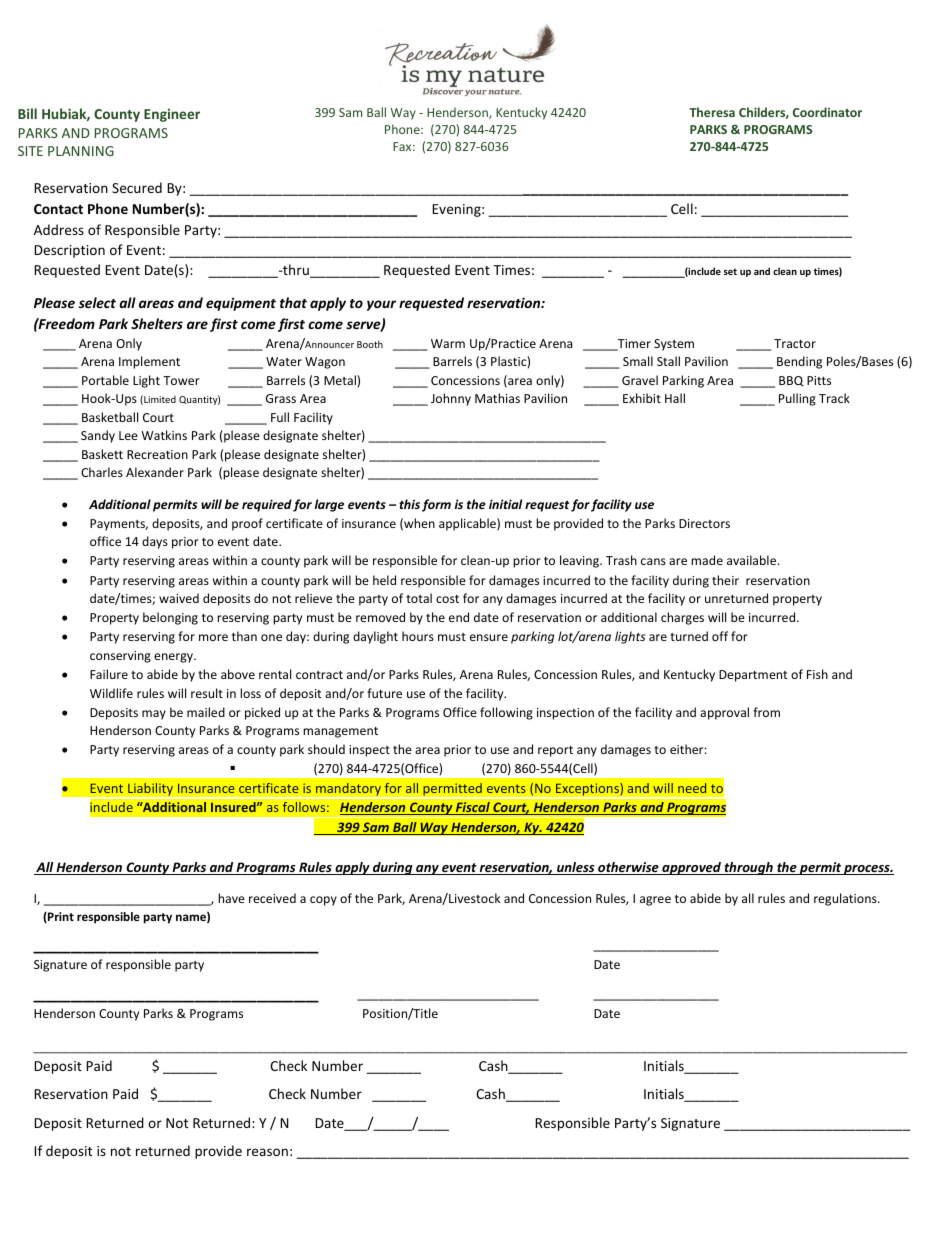 Image resolution: width=952 pixels, height=1233 pixels. Describe the element at coordinates (418, 636) in the image. I see `hours` at that location.
